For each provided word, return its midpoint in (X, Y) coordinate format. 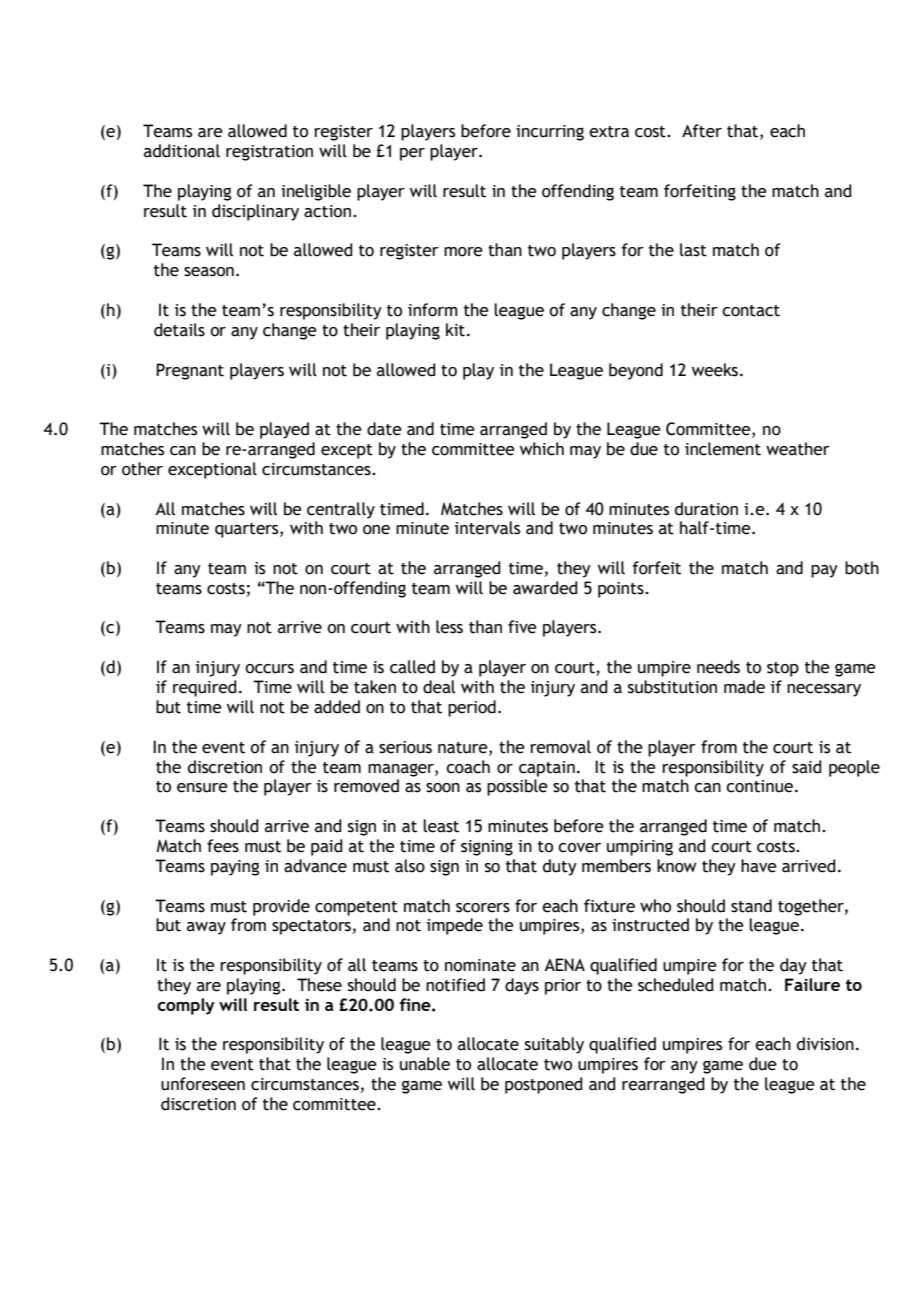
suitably (554, 1045)
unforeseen (203, 1084)
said (807, 767)
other (142, 469)
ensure (202, 788)
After (702, 131)
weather (798, 449)
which (542, 449)
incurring (550, 133)
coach (468, 767)
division (825, 1044)
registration (269, 153)
